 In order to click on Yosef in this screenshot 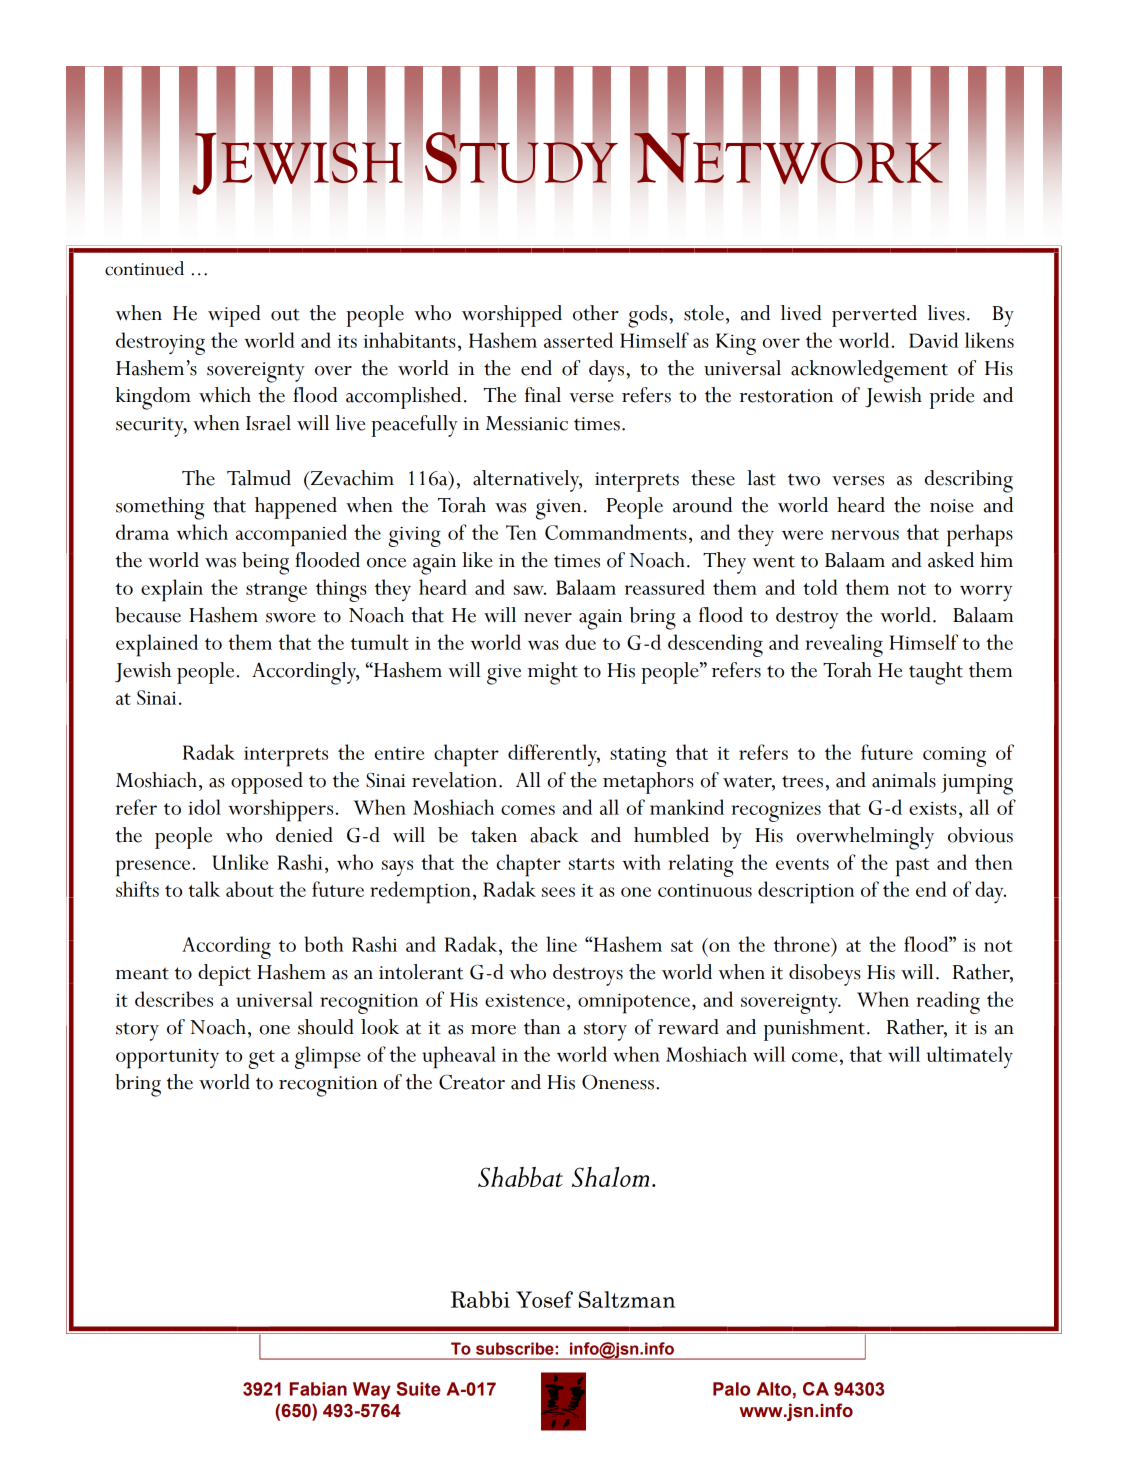, I will do `click(544, 1299)`.
